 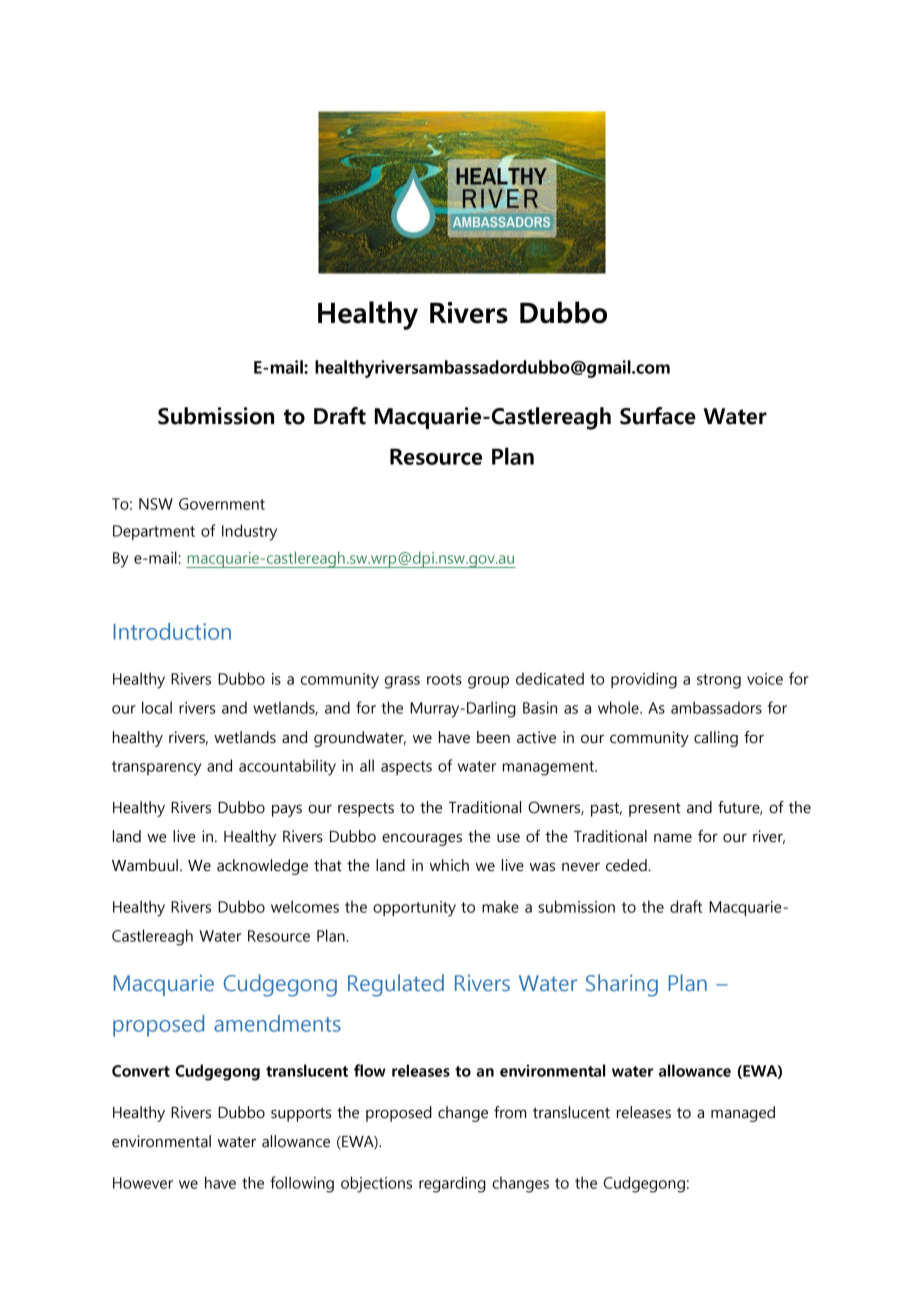 I want to click on Introduction, so click(x=172, y=631).
